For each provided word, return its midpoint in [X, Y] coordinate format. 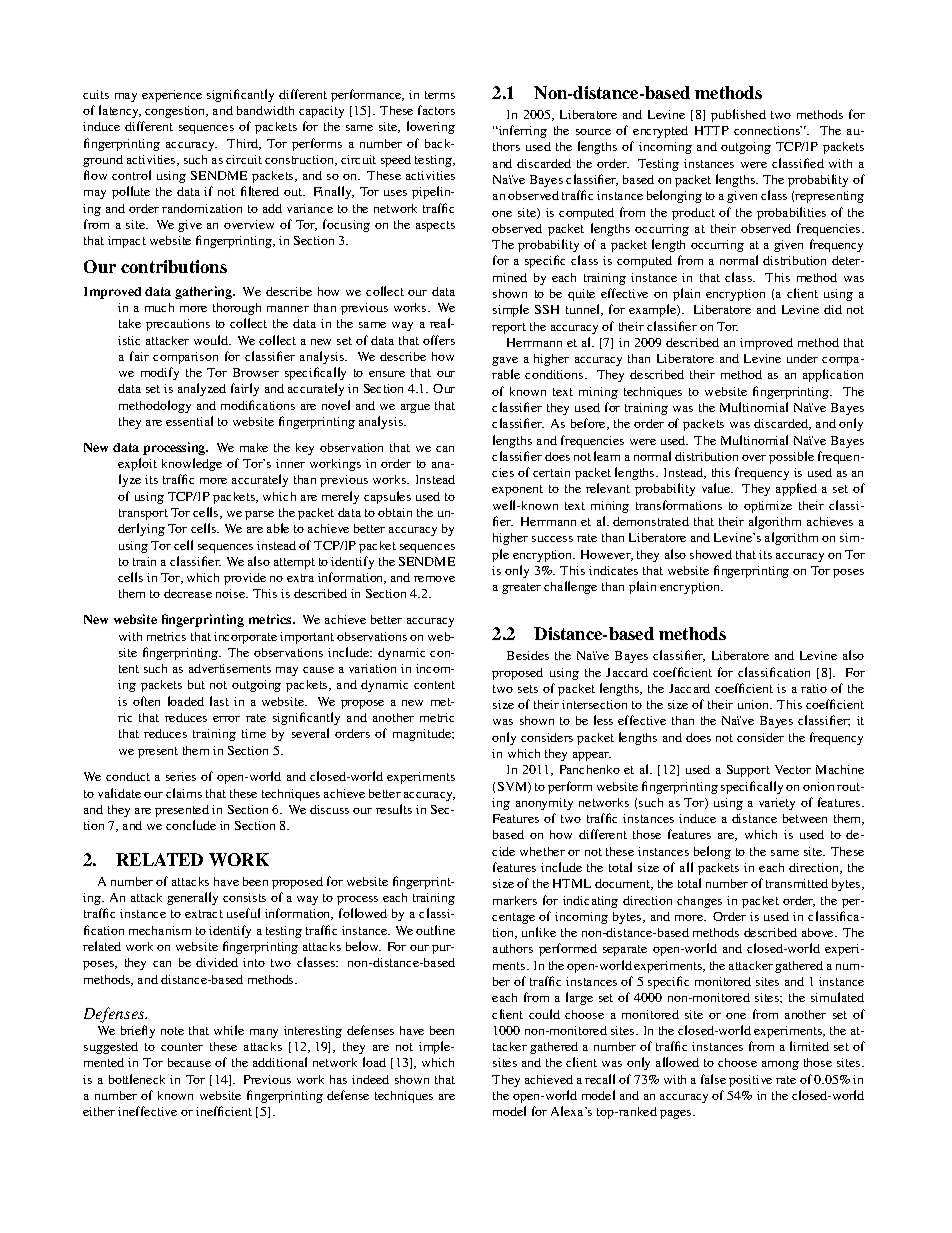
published [738, 115]
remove [434, 579]
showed [711, 554]
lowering [431, 127]
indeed [370, 1079]
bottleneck [137, 1079]
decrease [188, 593]
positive [750, 1081]
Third [244, 144]
